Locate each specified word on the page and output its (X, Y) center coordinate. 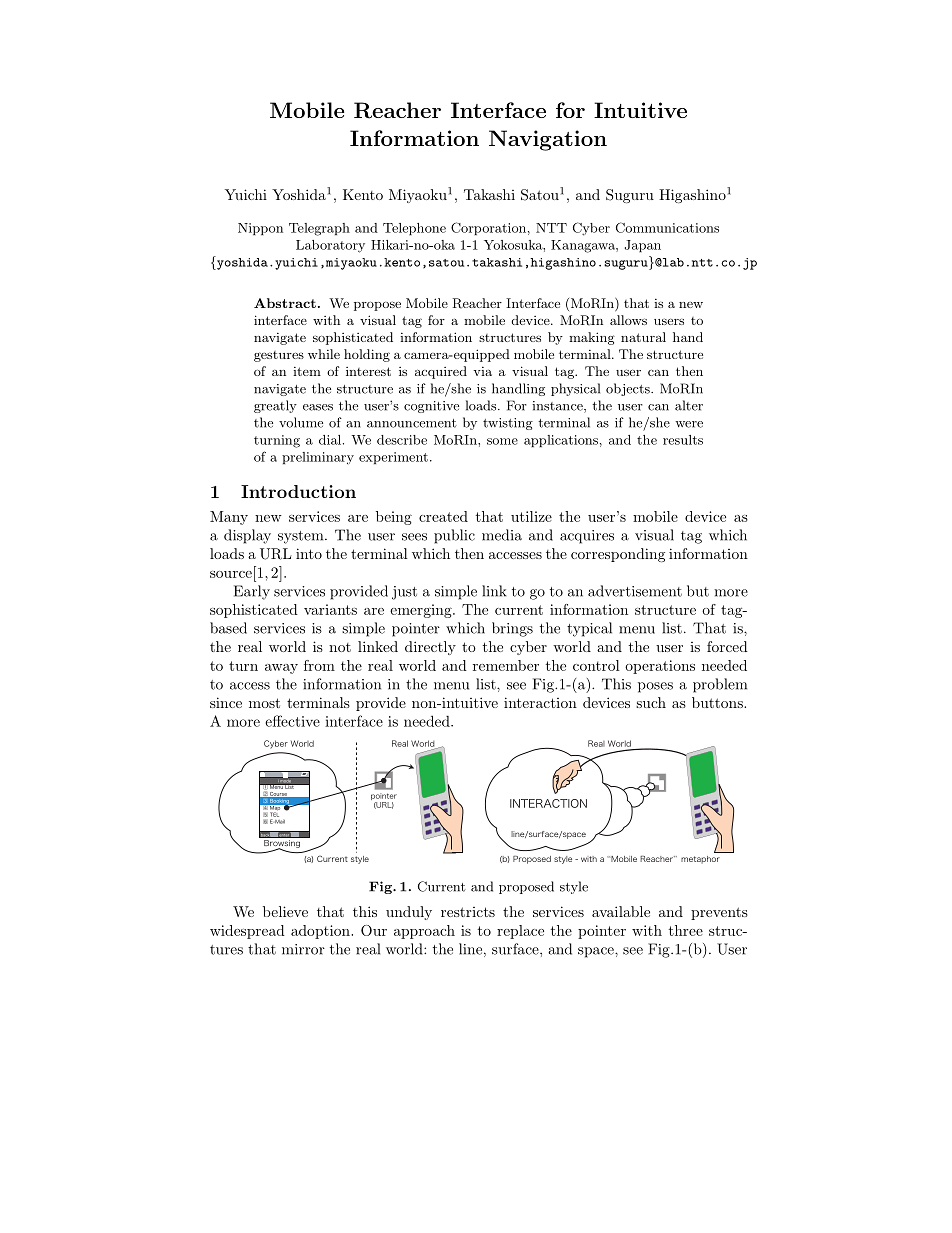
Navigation (548, 140)
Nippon (260, 229)
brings (512, 629)
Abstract (285, 303)
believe (285, 911)
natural (643, 337)
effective (292, 721)
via (482, 371)
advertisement (635, 591)
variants (330, 609)
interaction (540, 702)
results (683, 440)
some (502, 441)
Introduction (298, 491)
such (651, 702)
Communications (667, 227)
